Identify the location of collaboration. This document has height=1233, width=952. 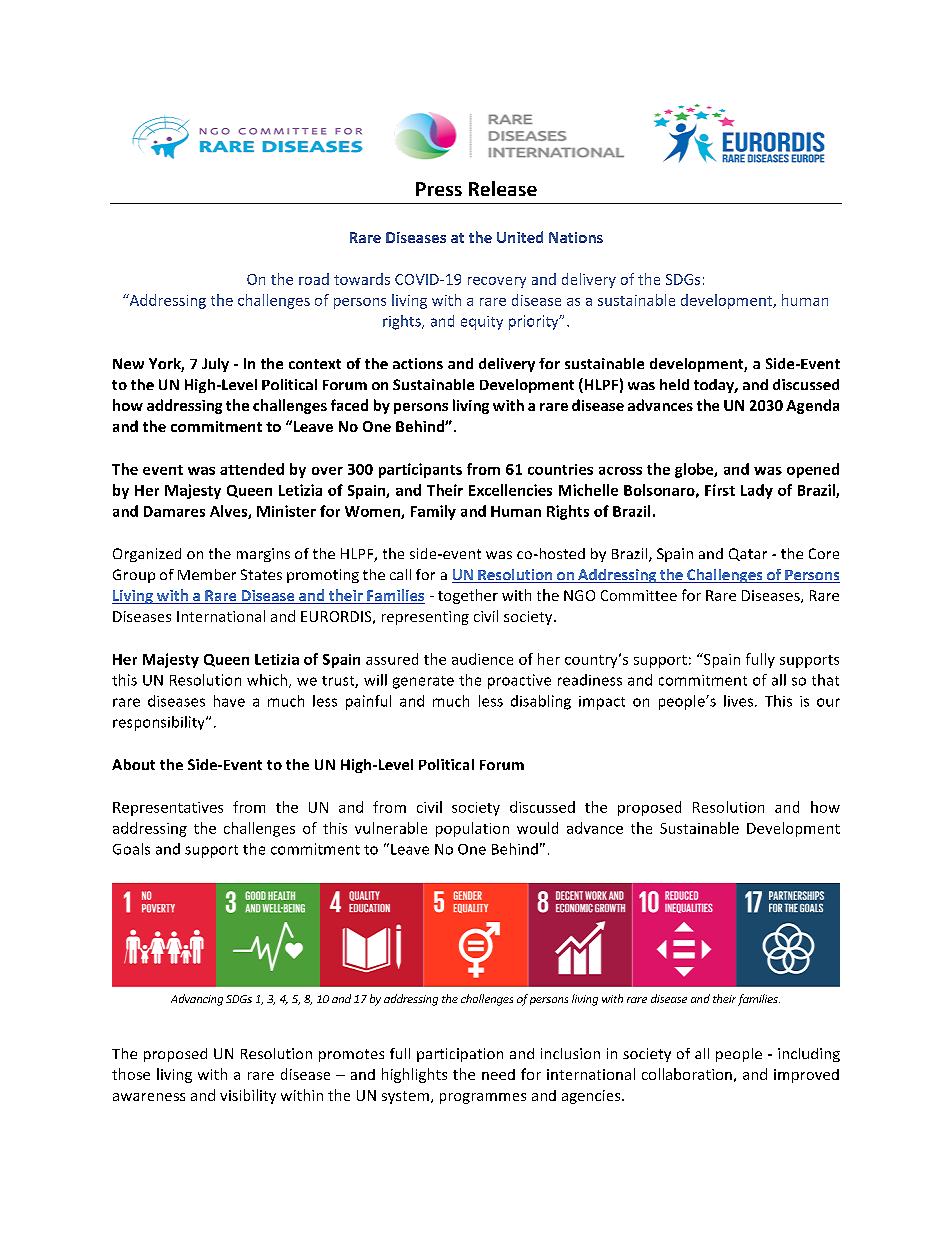
(687, 1074).
